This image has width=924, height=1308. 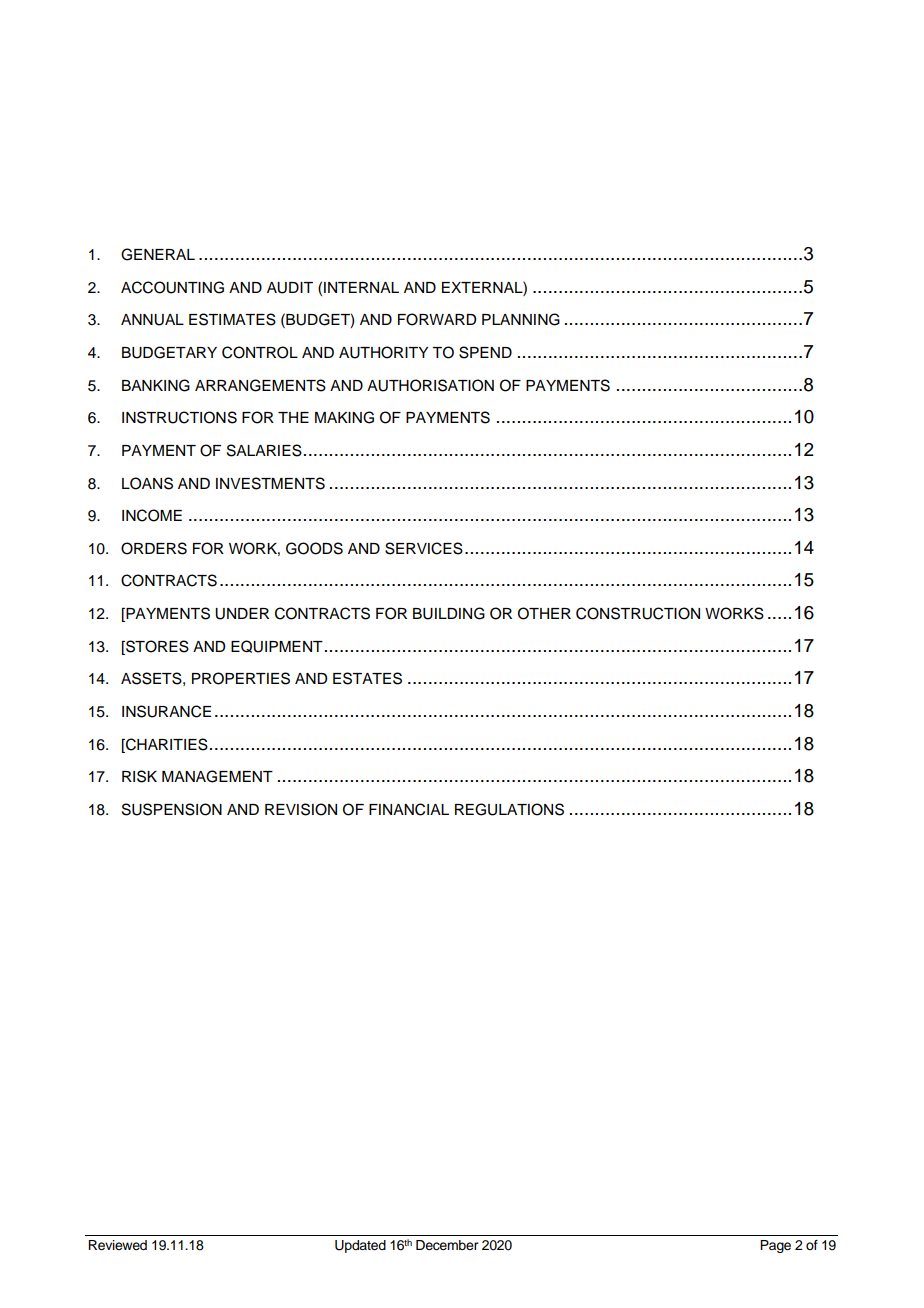 I want to click on PLANNING, so click(x=521, y=319).
